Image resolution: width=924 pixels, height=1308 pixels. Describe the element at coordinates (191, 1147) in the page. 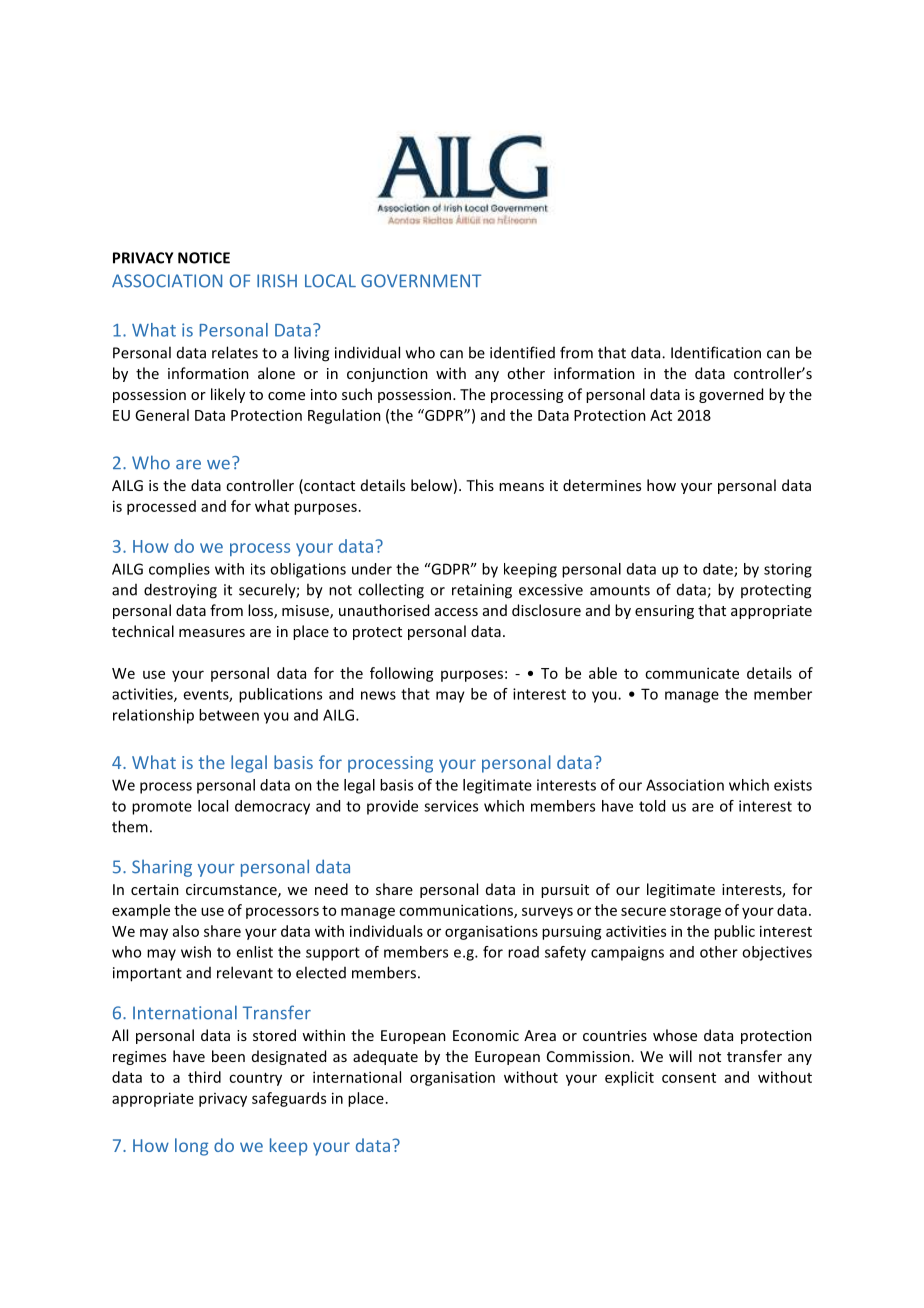

I see `long` at that location.
